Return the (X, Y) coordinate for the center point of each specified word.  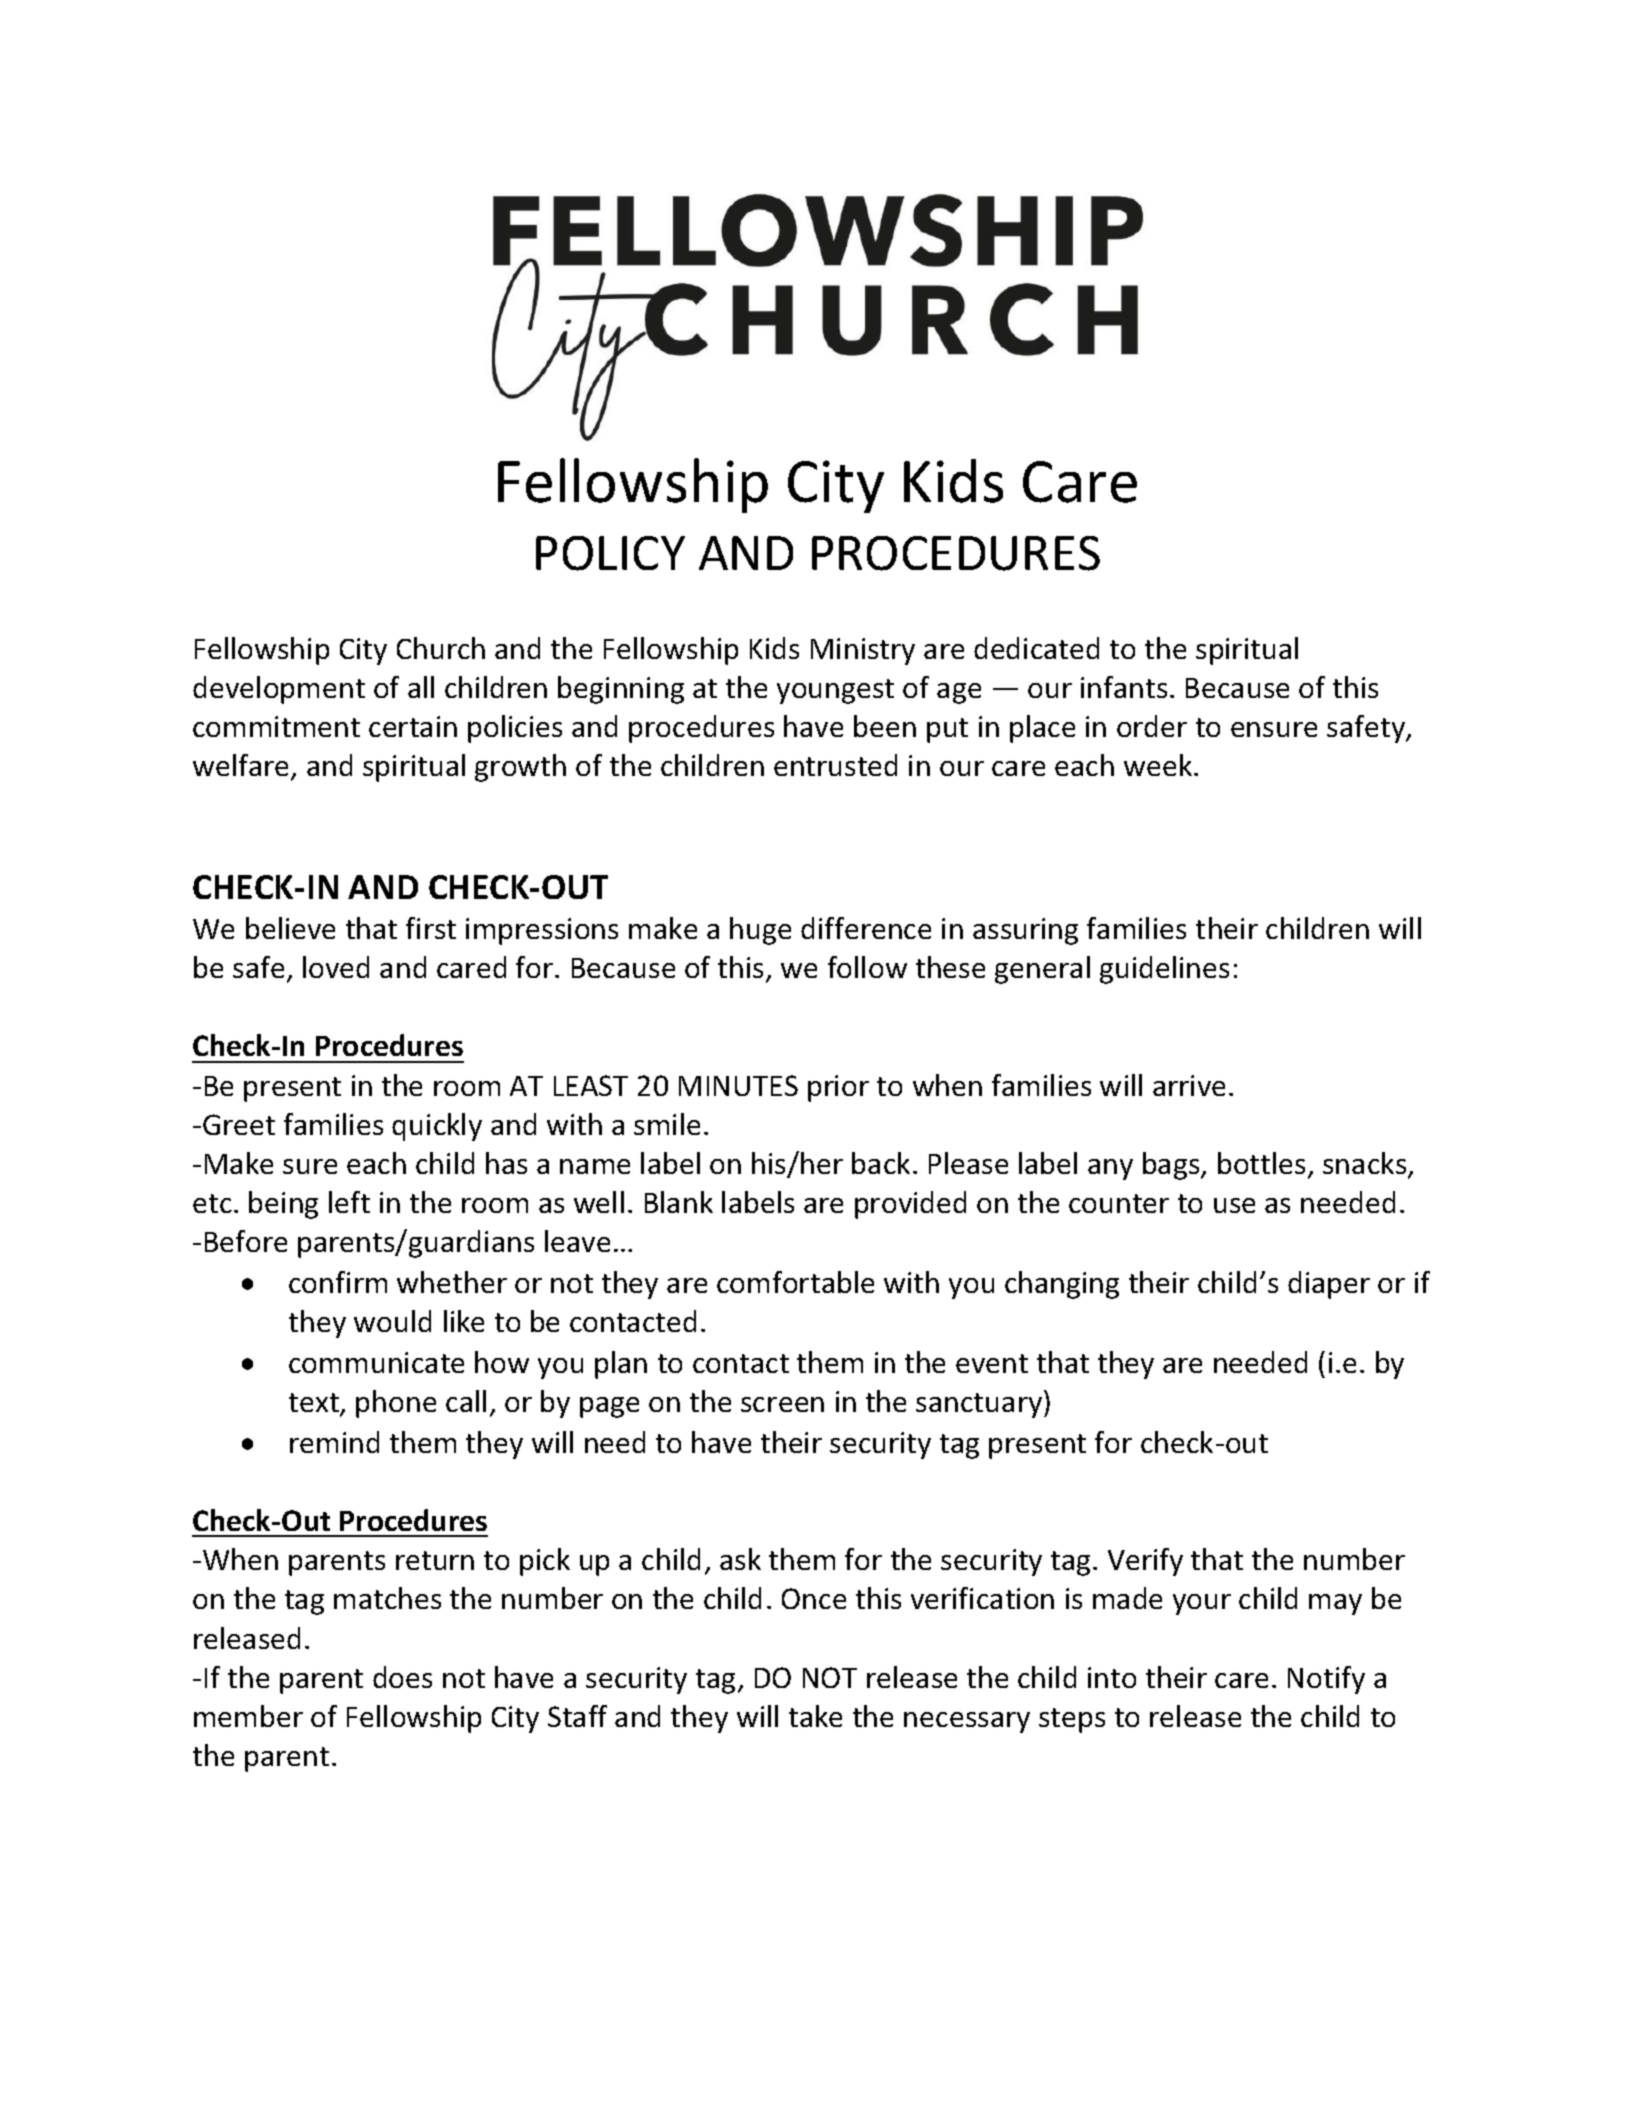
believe (290, 928)
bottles (1261, 1163)
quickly (437, 1127)
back (881, 1163)
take (815, 1716)
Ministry (863, 651)
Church (441, 648)
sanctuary (980, 1405)
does (402, 1677)
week (1159, 765)
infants (1124, 687)
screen (782, 1404)
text (315, 1404)
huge (760, 931)
